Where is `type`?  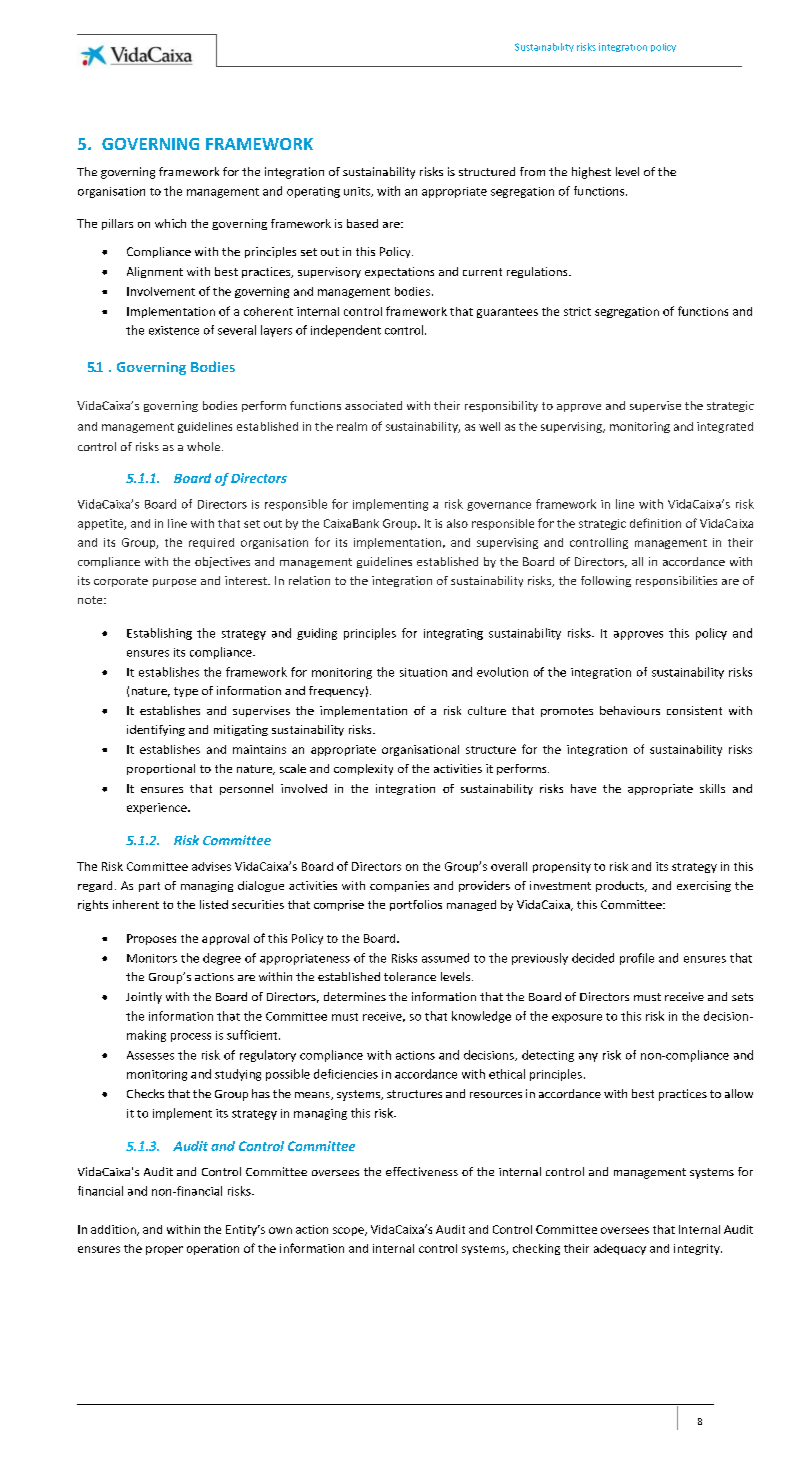
type is located at coordinates (186, 692).
